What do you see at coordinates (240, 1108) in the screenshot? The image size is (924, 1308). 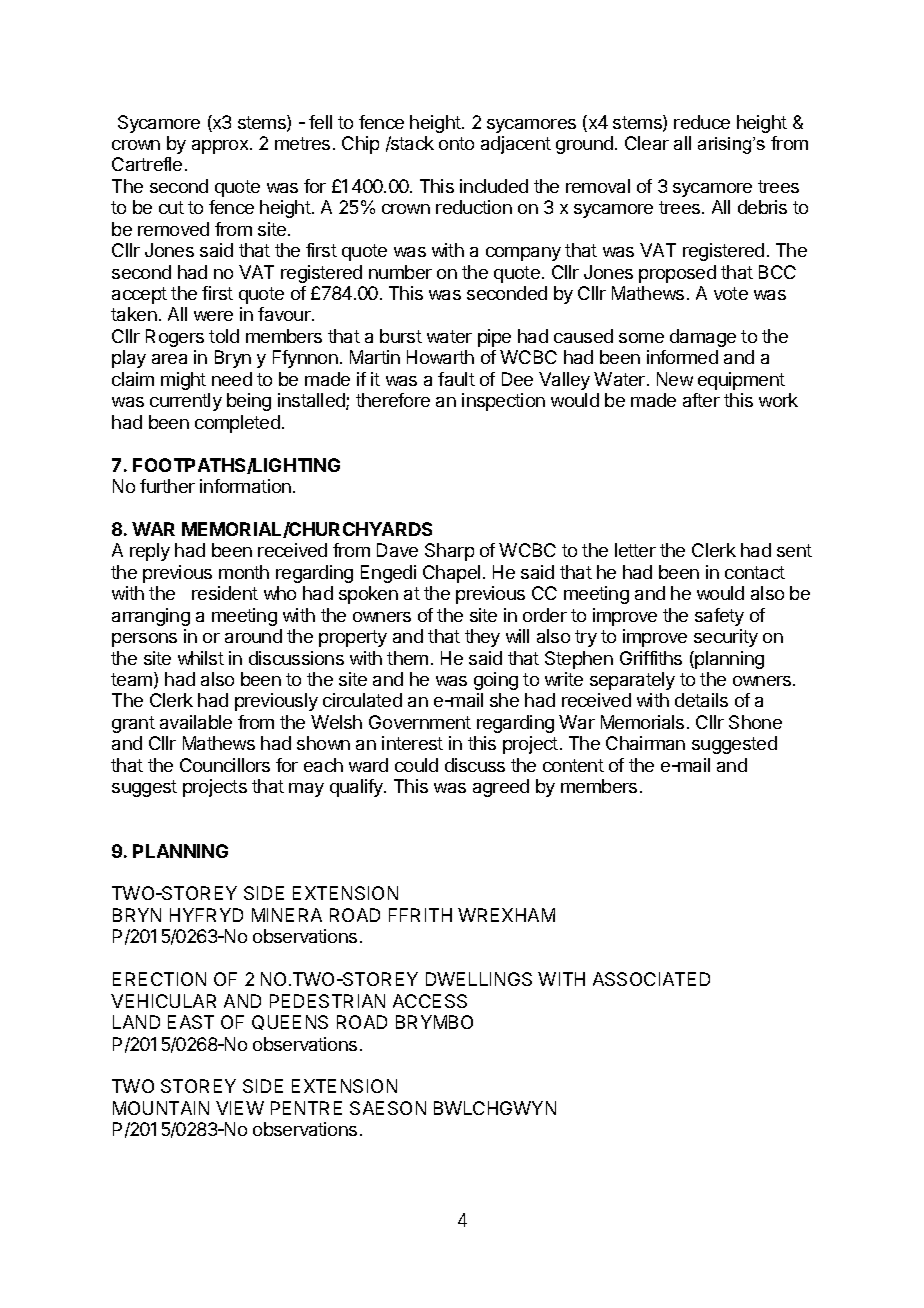 I see `VIEW` at bounding box center [240, 1108].
